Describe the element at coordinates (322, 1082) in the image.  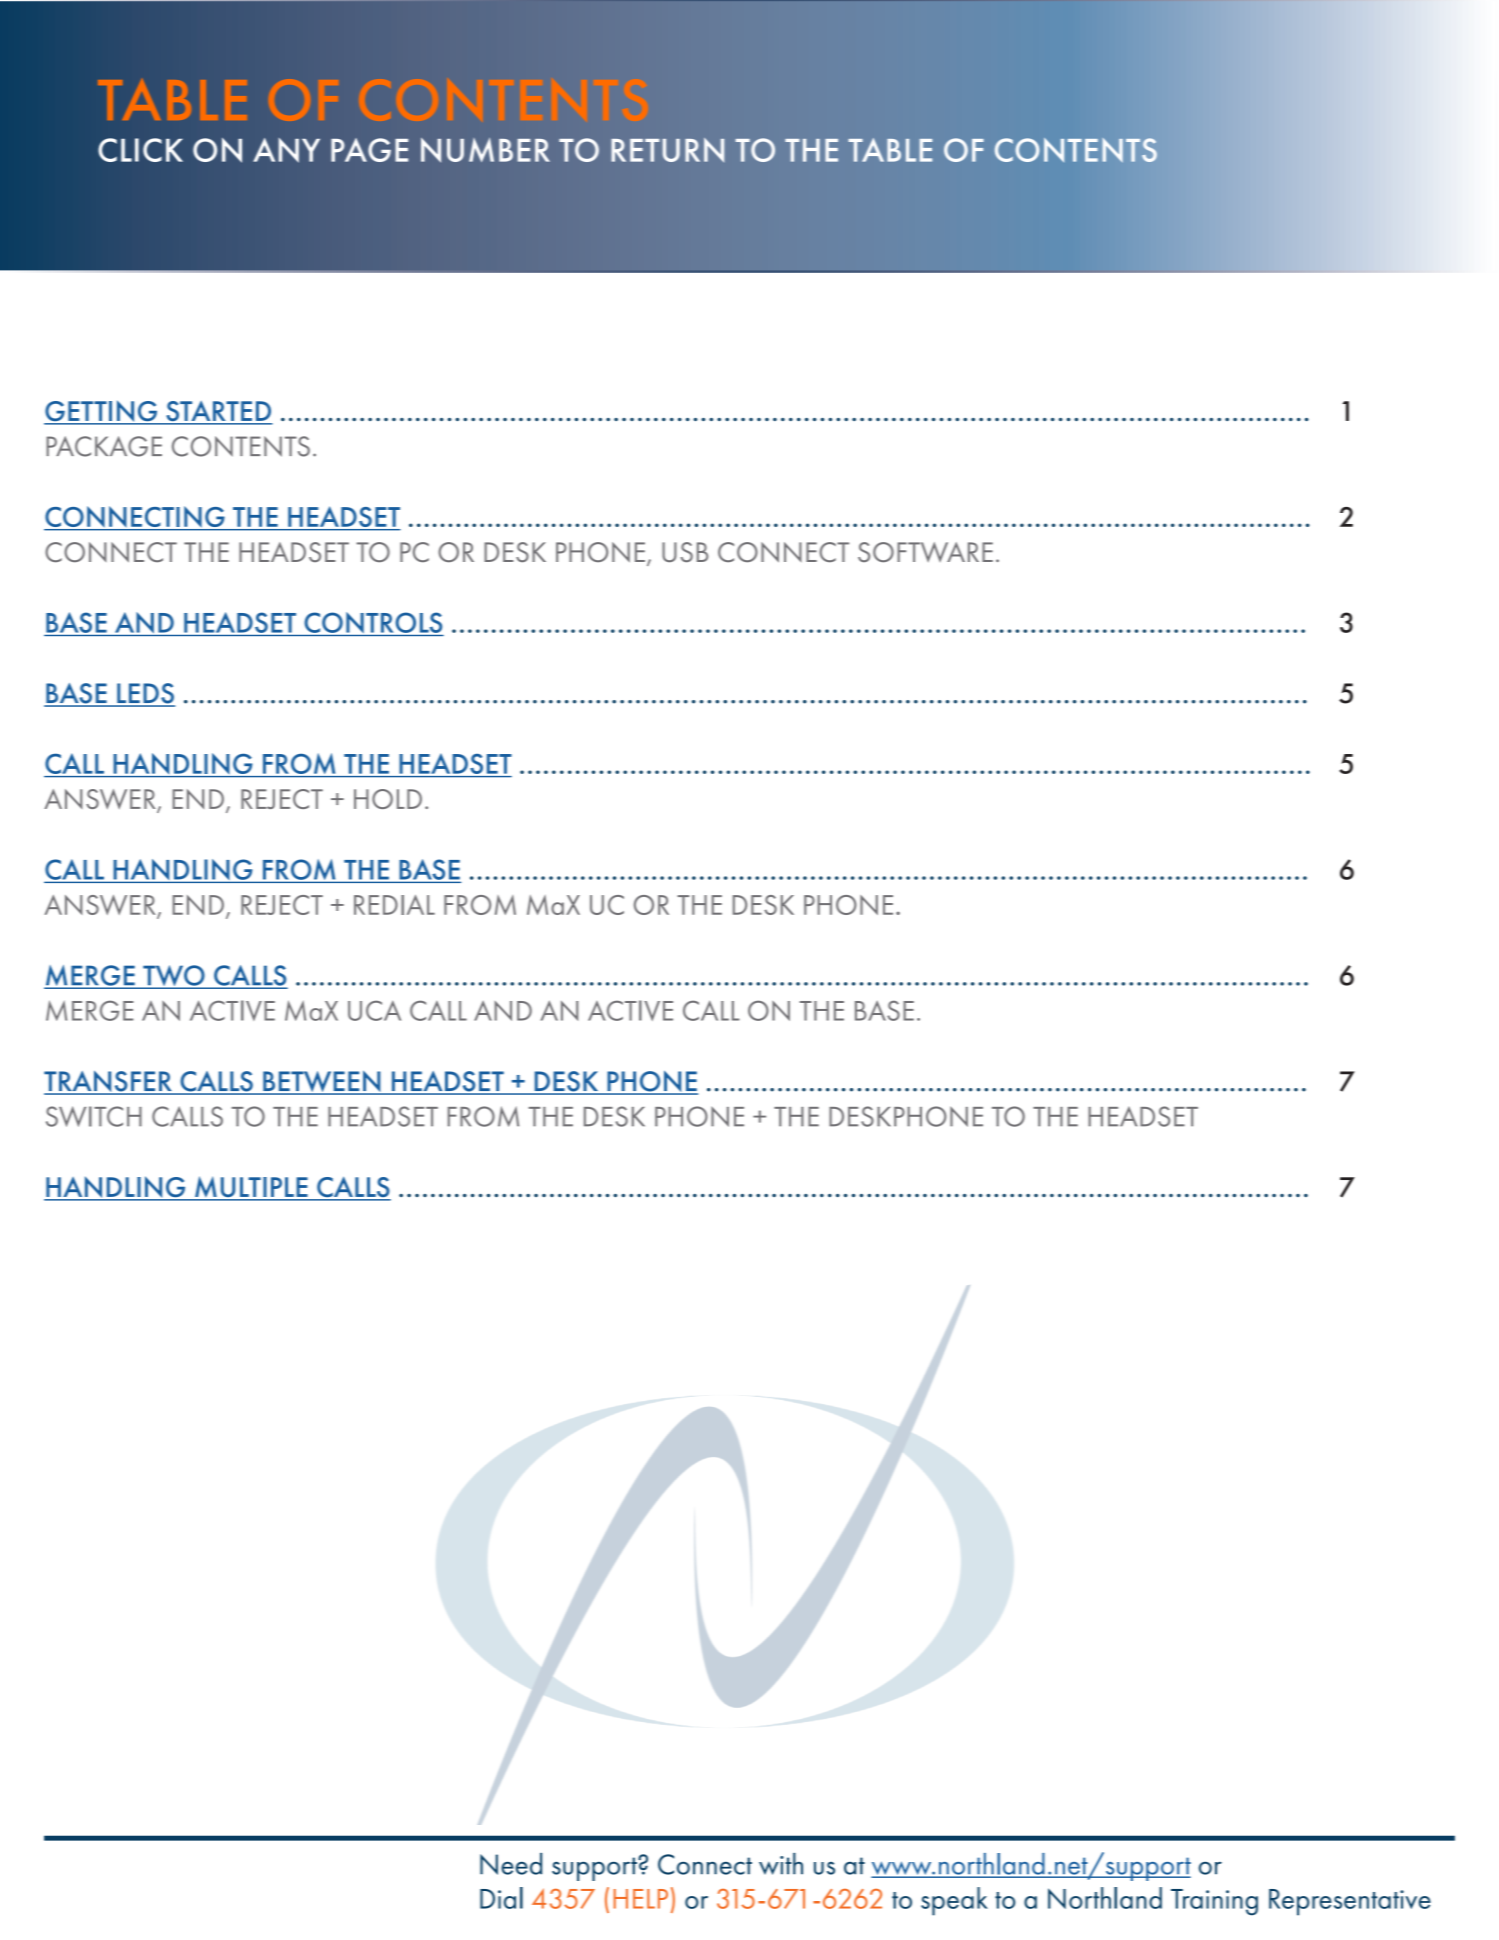
I see `BETWEEN` at that location.
